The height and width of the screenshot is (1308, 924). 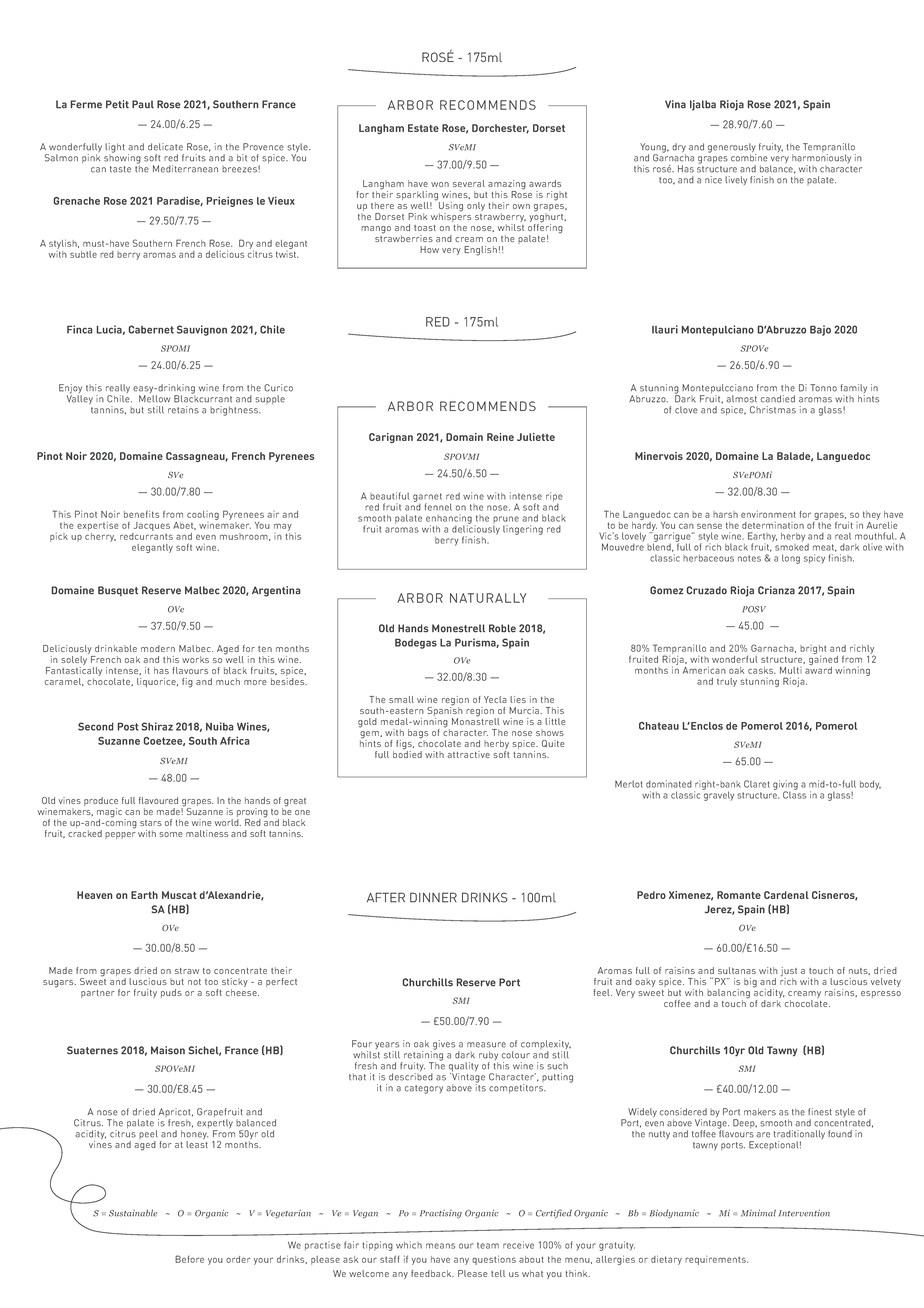 What do you see at coordinates (789, 973) in the screenshot?
I see `just` at bounding box center [789, 973].
